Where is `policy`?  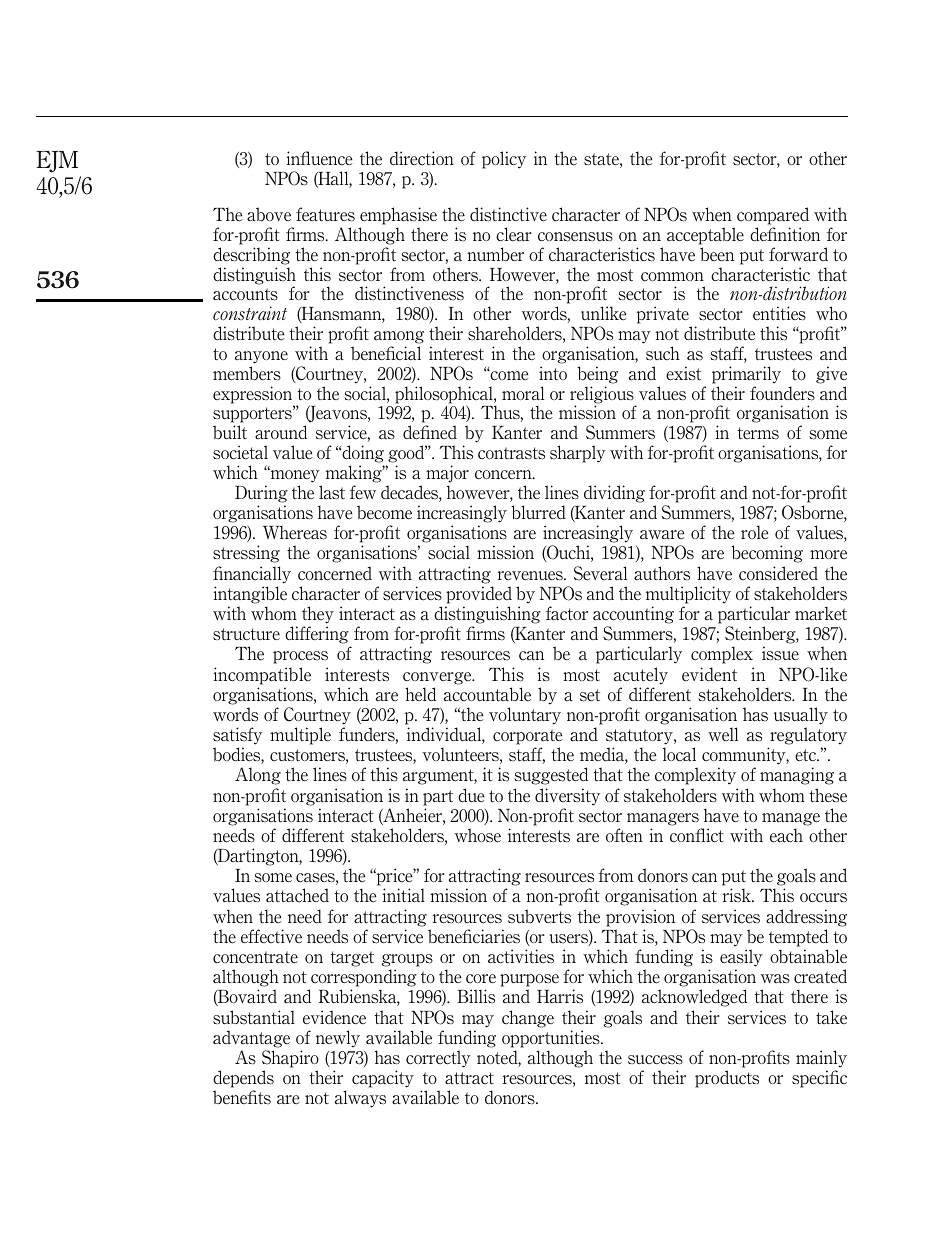 policy is located at coordinates (504, 160).
